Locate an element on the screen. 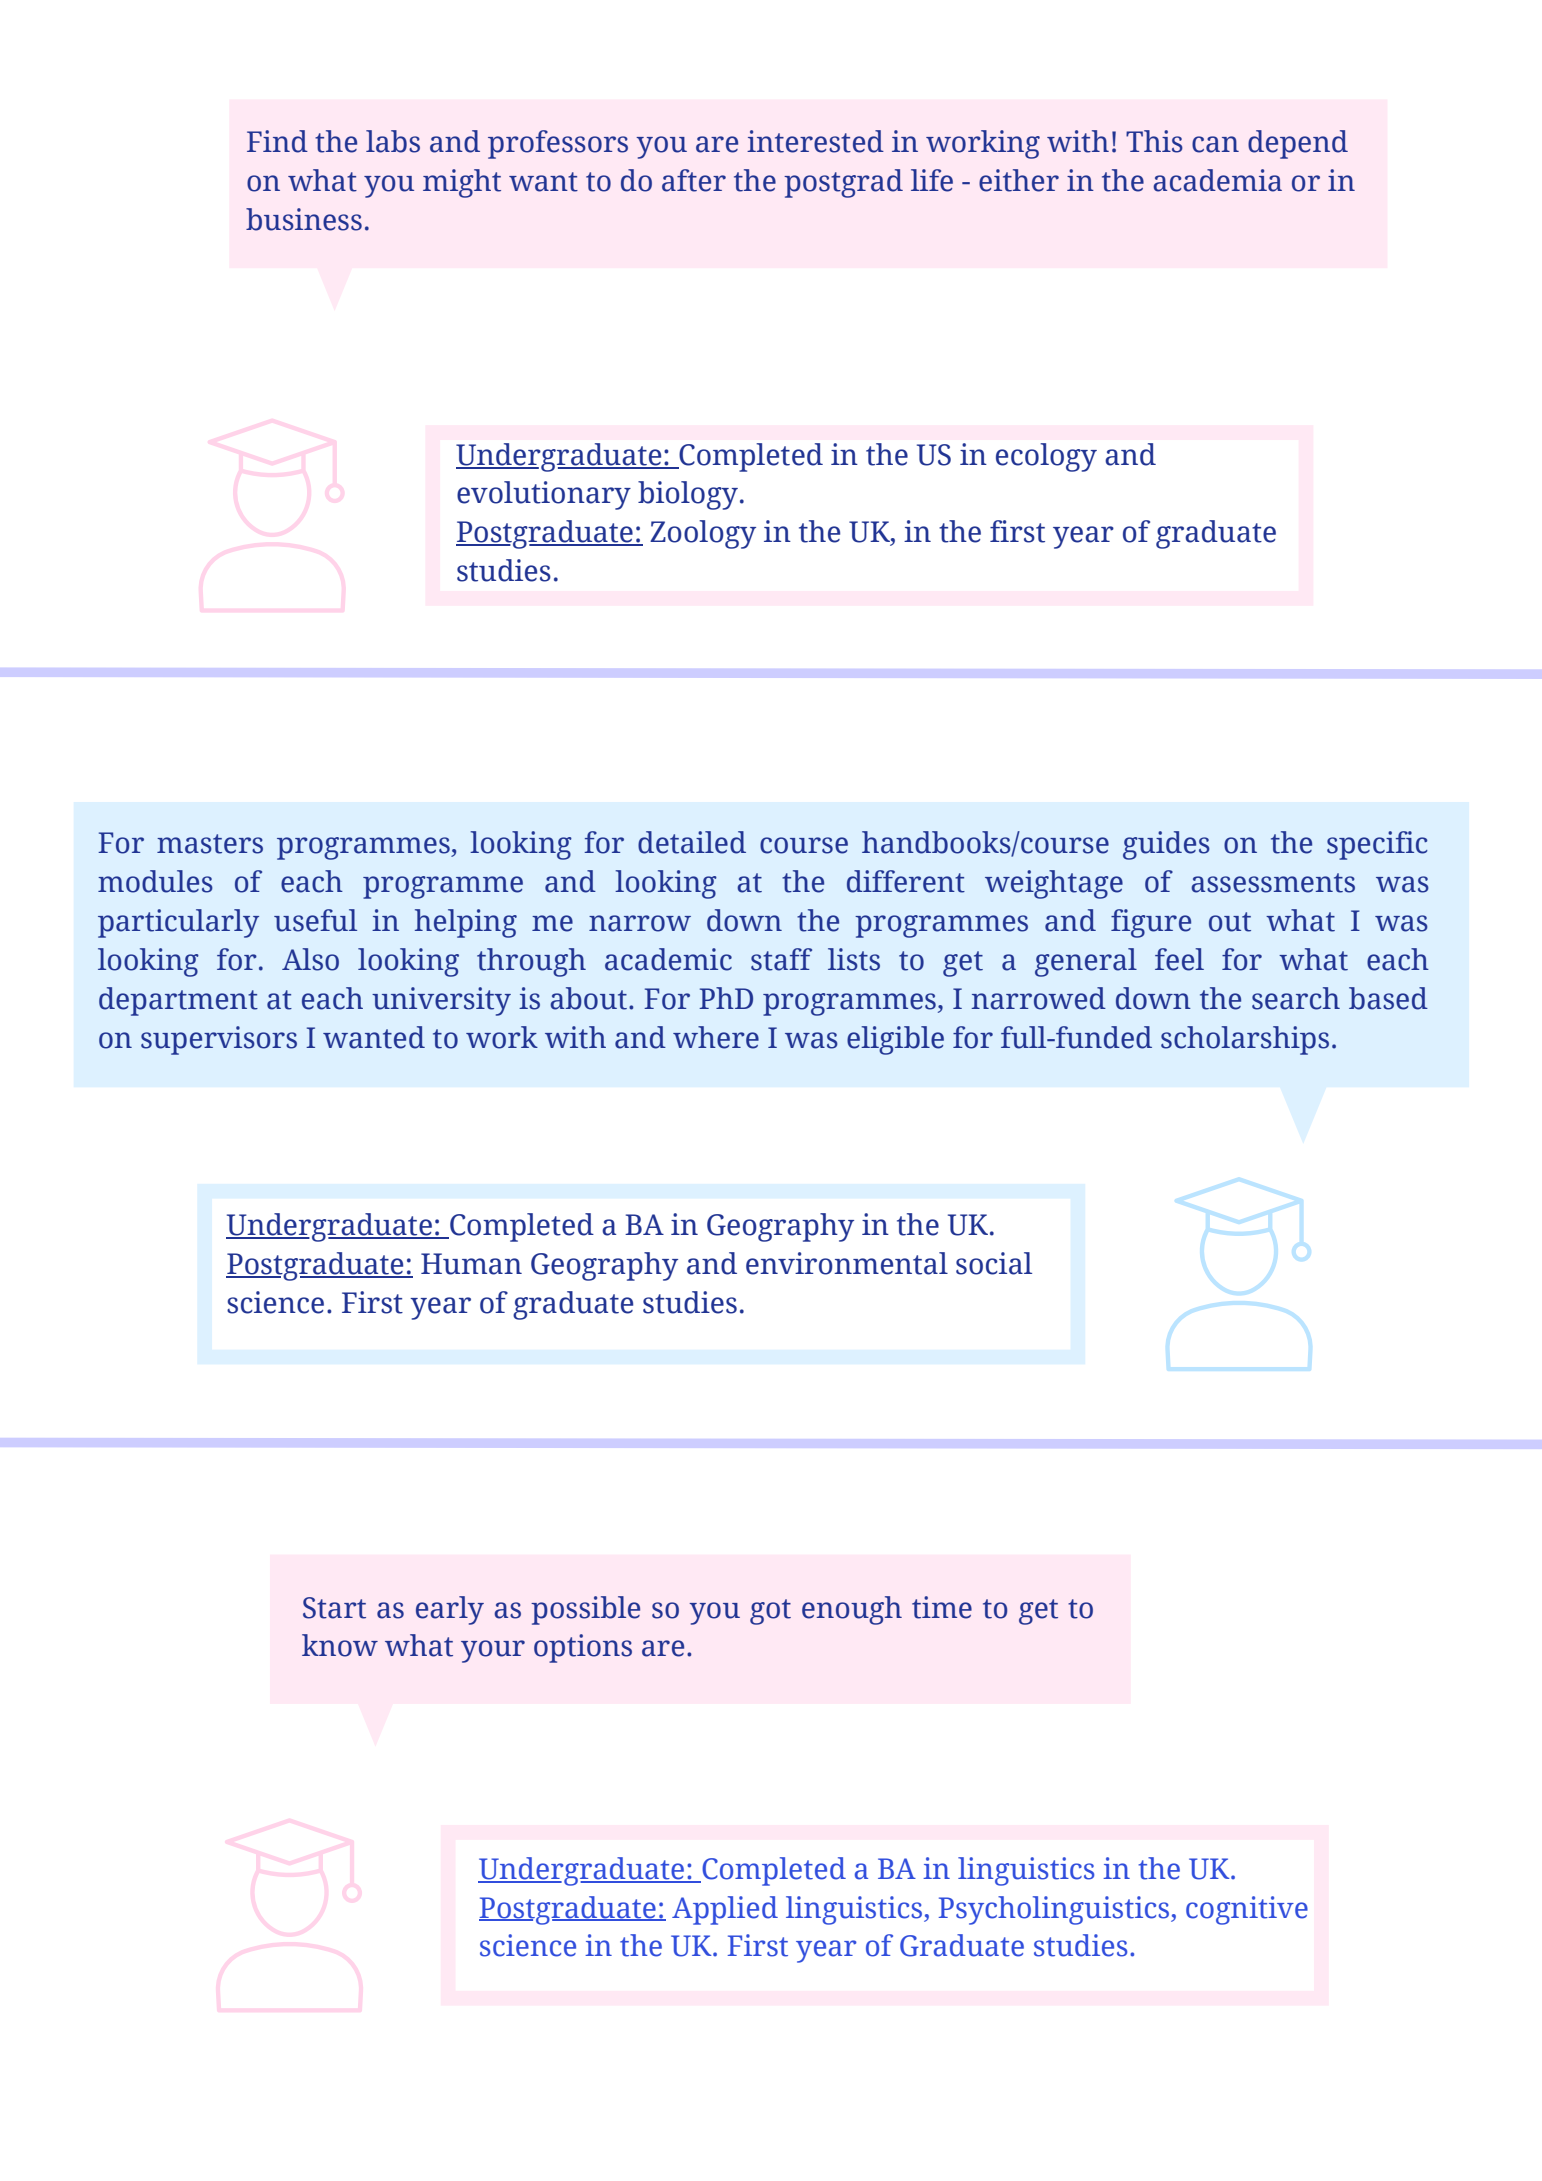  Start is located at coordinates (334, 1608).
